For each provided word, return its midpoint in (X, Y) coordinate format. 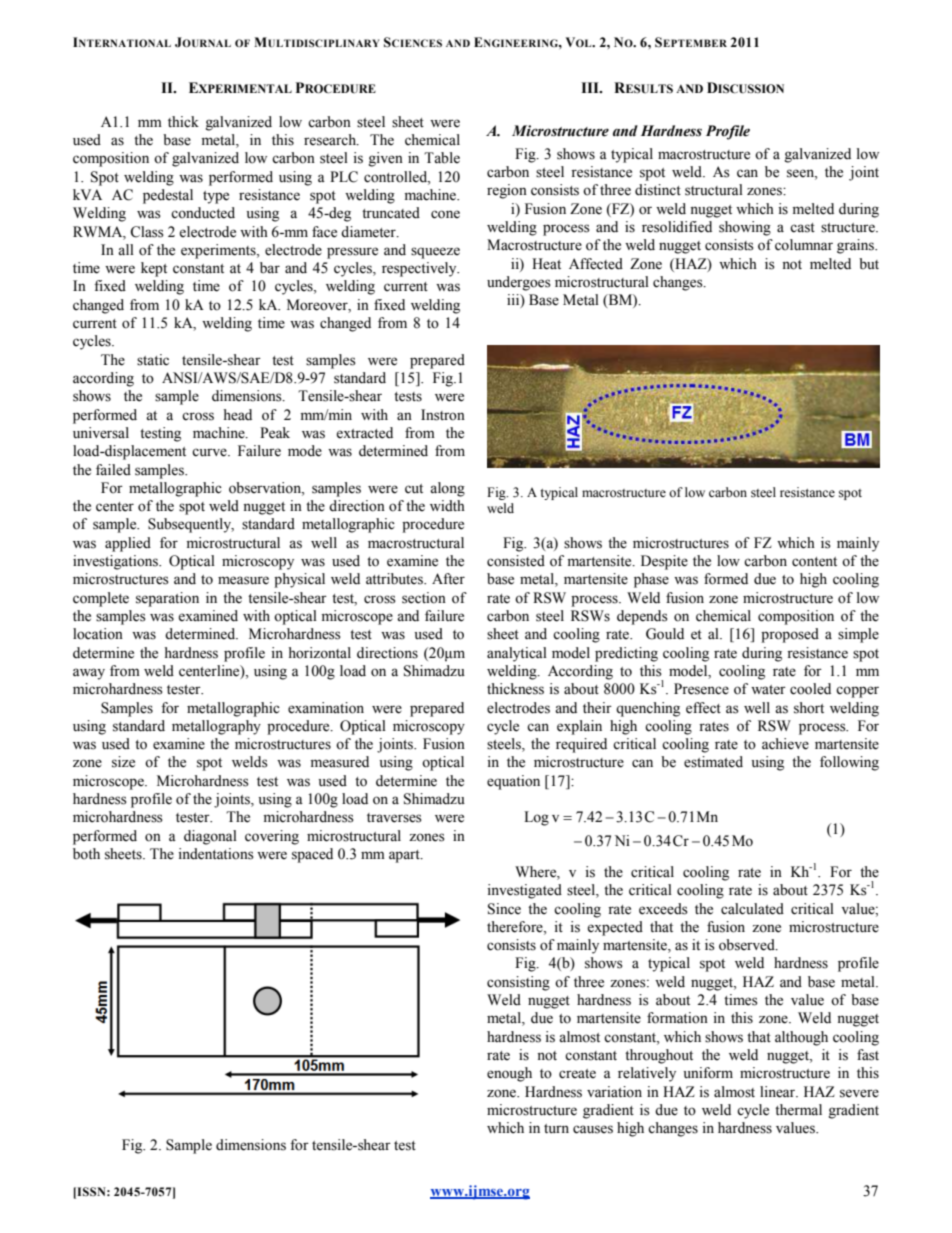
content (814, 562)
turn (556, 1128)
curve (210, 452)
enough (509, 1074)
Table (442, 158)
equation (513, 782)
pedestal (168, 196)
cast (802, 228)
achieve (785, 744)
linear (779, 1092)
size (123, 762)
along (447, 489)
